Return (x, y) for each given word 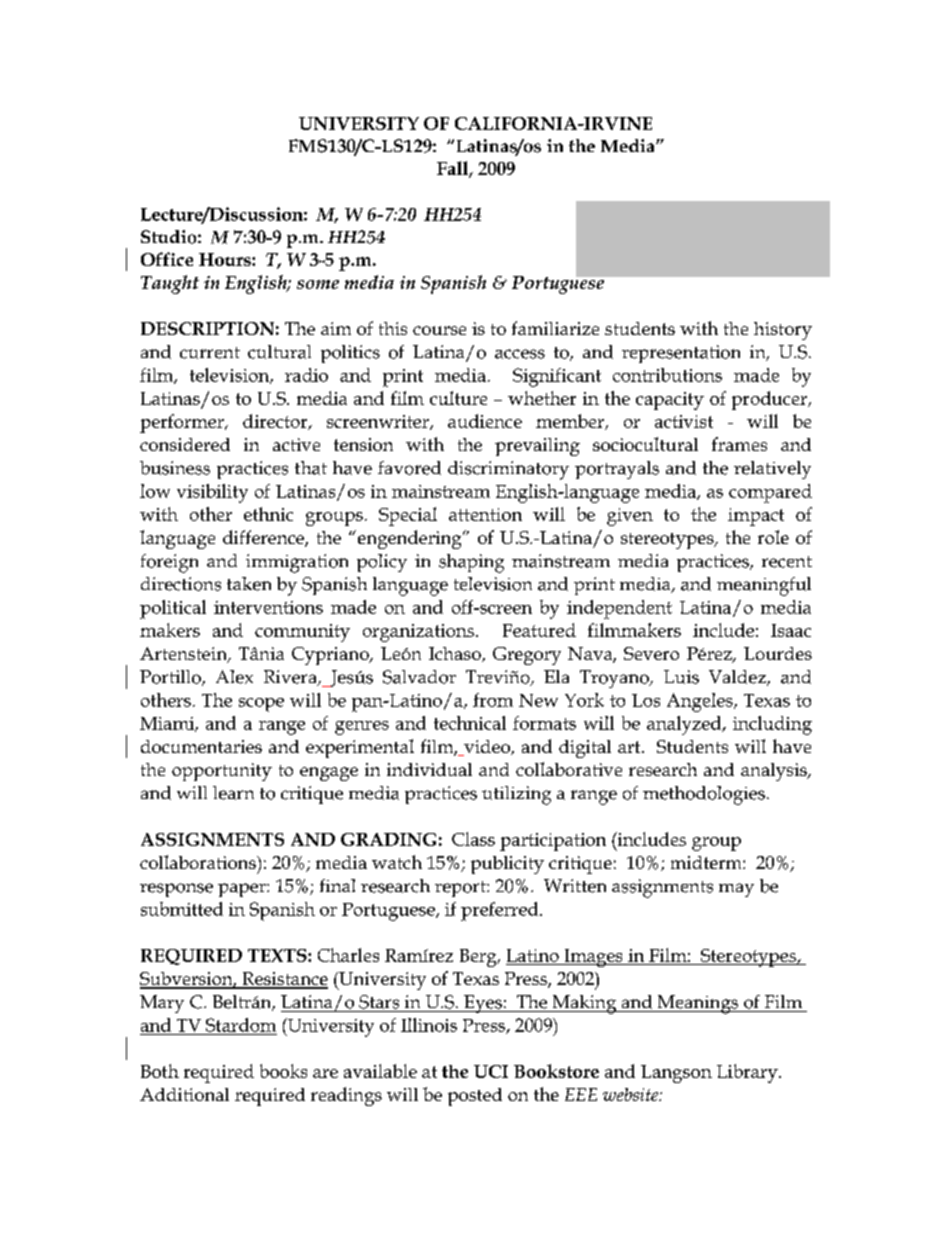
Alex (234, 677)
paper (243, 890)
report (461, 889)
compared (770, 493)
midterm (707, 862)
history (783, 331)
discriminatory (508, 470)
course (439, 330)
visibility (212, 493)
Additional (184, 1094)
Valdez (738, 678)
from (493, 700)
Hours (226, 259)
